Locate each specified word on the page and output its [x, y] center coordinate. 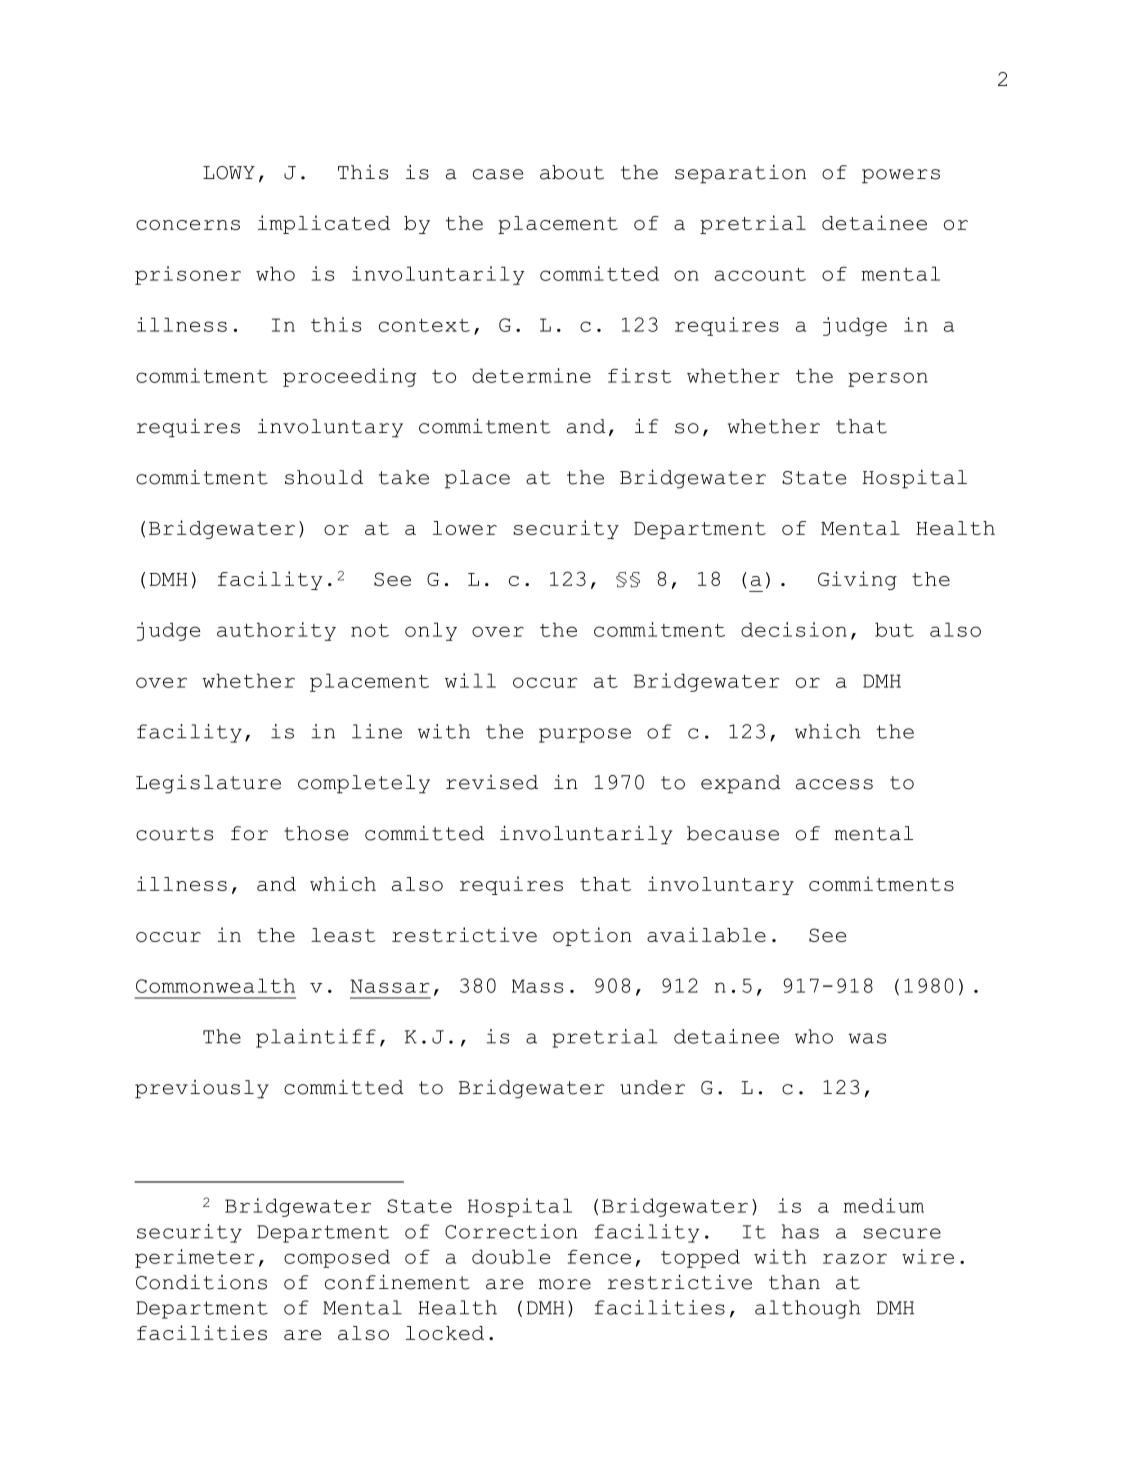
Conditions [201, 1282]
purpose [585, 735]
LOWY [229, 173]
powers [901, 176]
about [572, 172]
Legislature [208, 784]
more [565, 1284]
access [834, 784]
